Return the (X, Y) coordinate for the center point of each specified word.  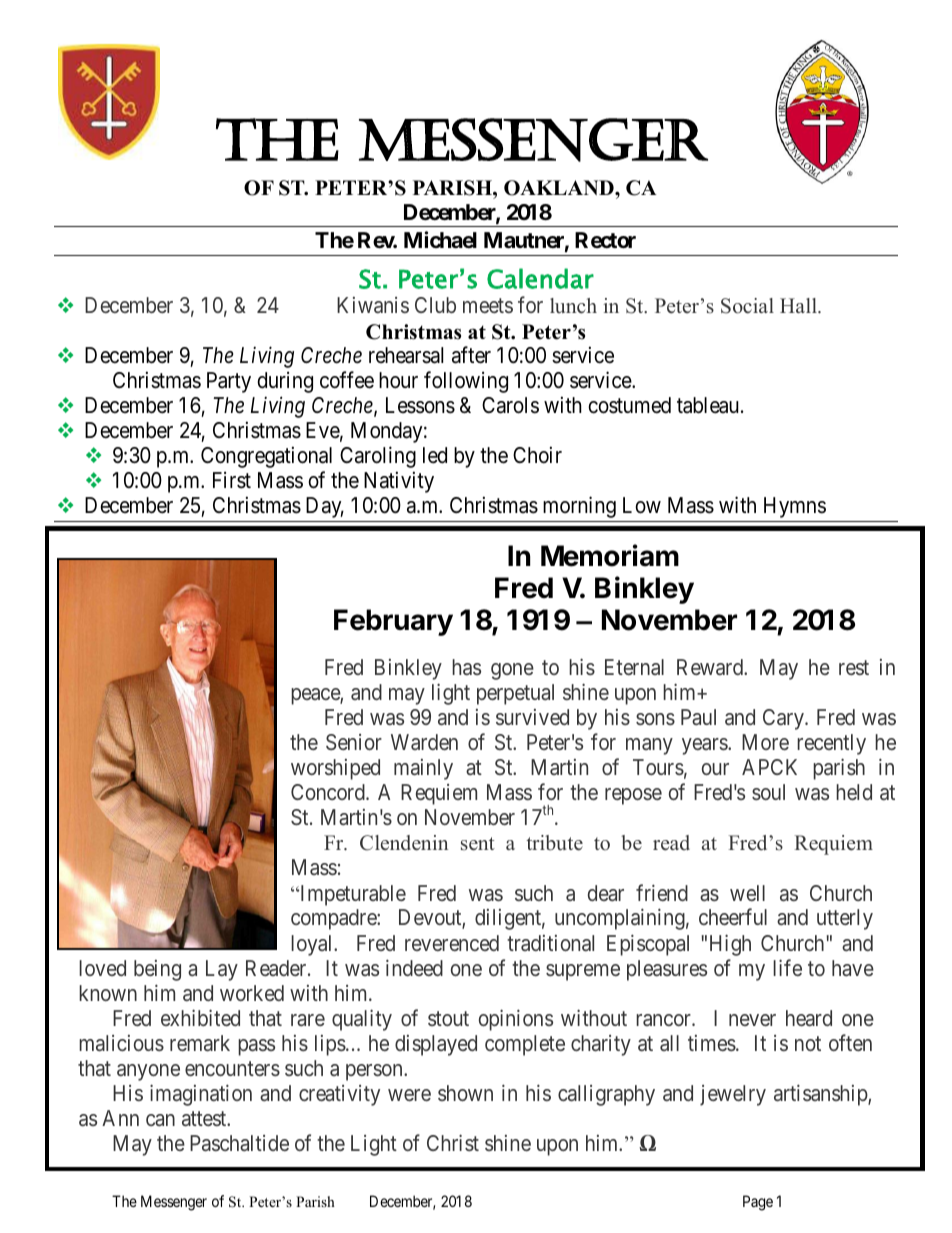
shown (465, 1093)
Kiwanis (373, 305)
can (160, 1120)
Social (747, 306)
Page (758, 1203)
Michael (440, 240)
